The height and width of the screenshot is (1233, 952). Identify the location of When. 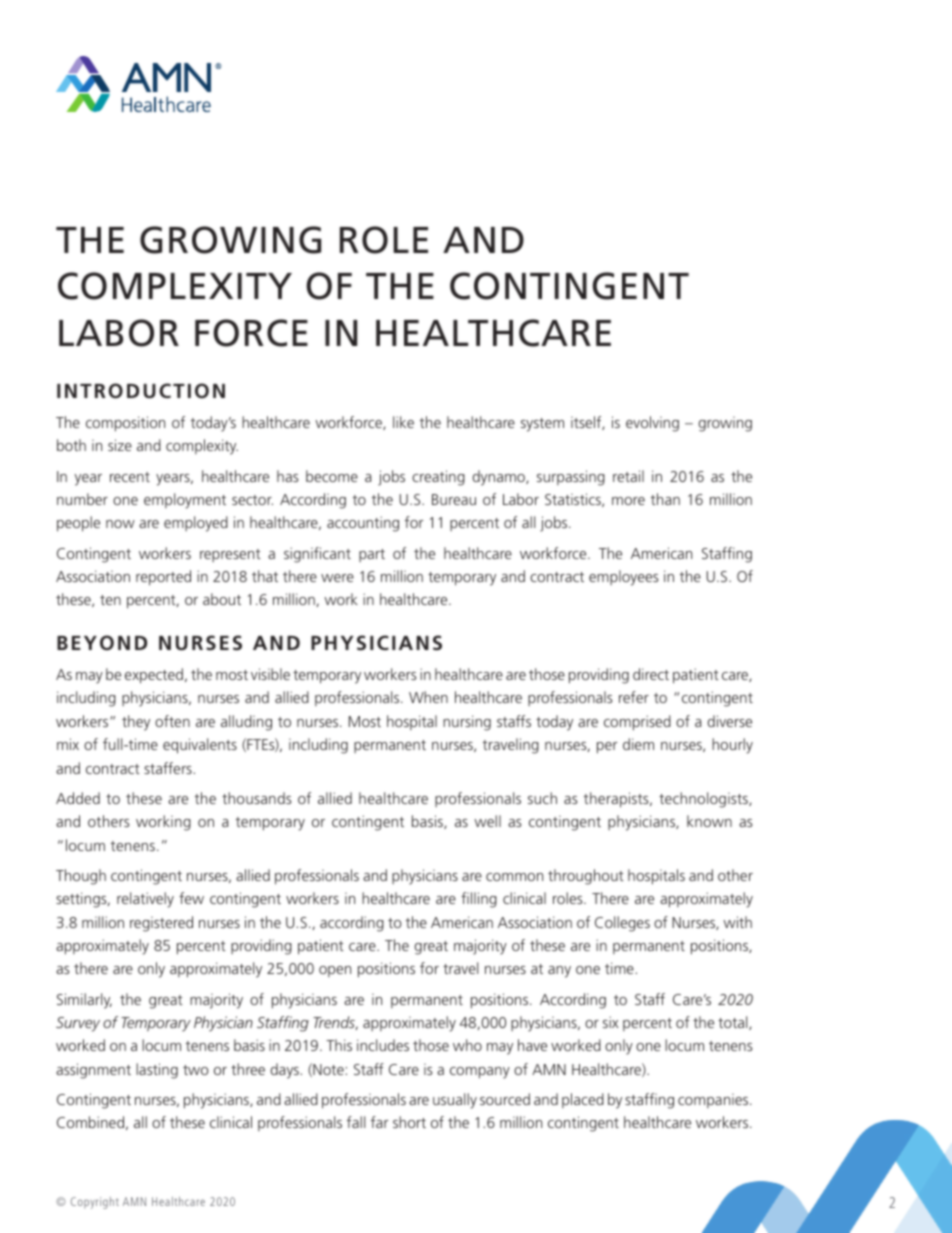
(428, 697).
